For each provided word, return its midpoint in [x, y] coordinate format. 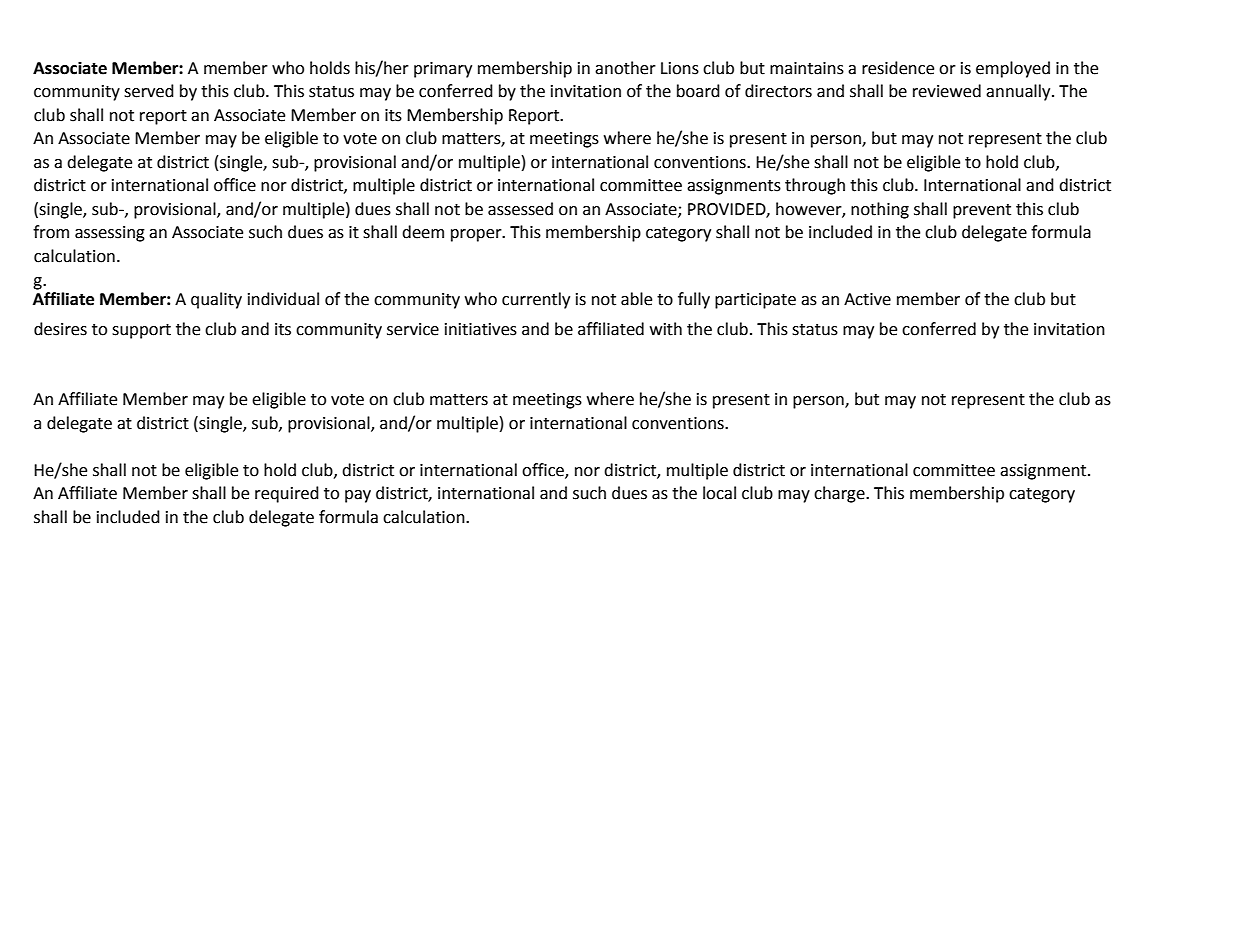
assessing [110, 234]
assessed [520, 209]
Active [867, 299]
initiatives [481, 329]
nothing [880, 210]
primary [443, 70]
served [149, 91]
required [287, 494]
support [141, 331]
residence [898, 68]
